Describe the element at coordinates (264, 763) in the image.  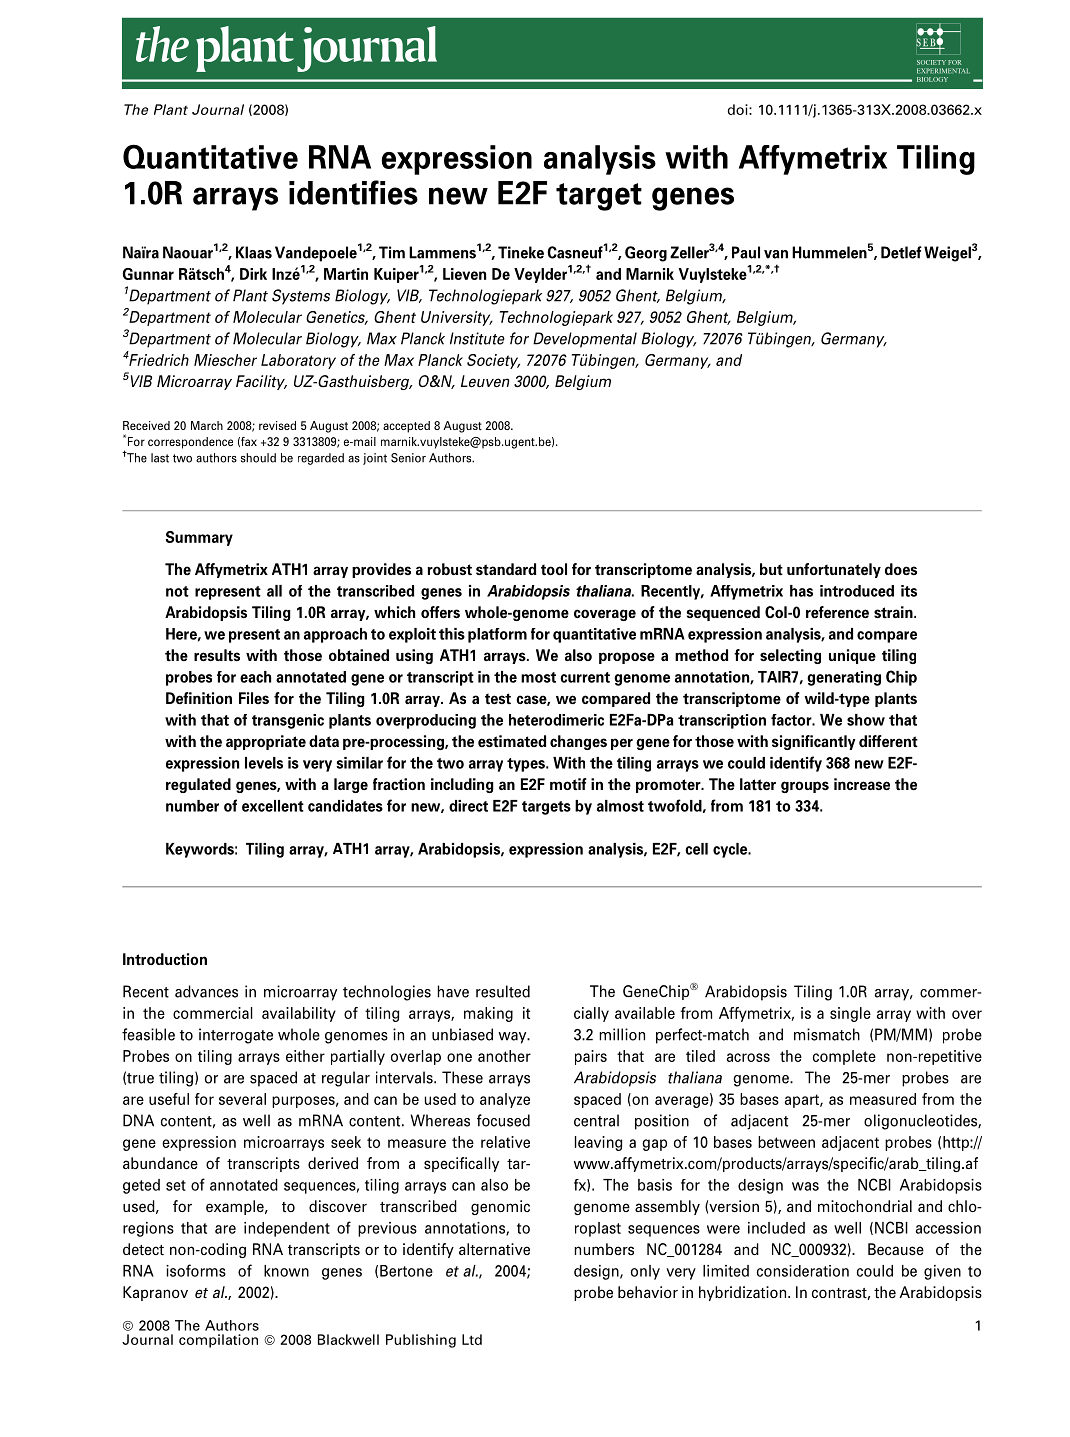
I see `levels` at that location.
